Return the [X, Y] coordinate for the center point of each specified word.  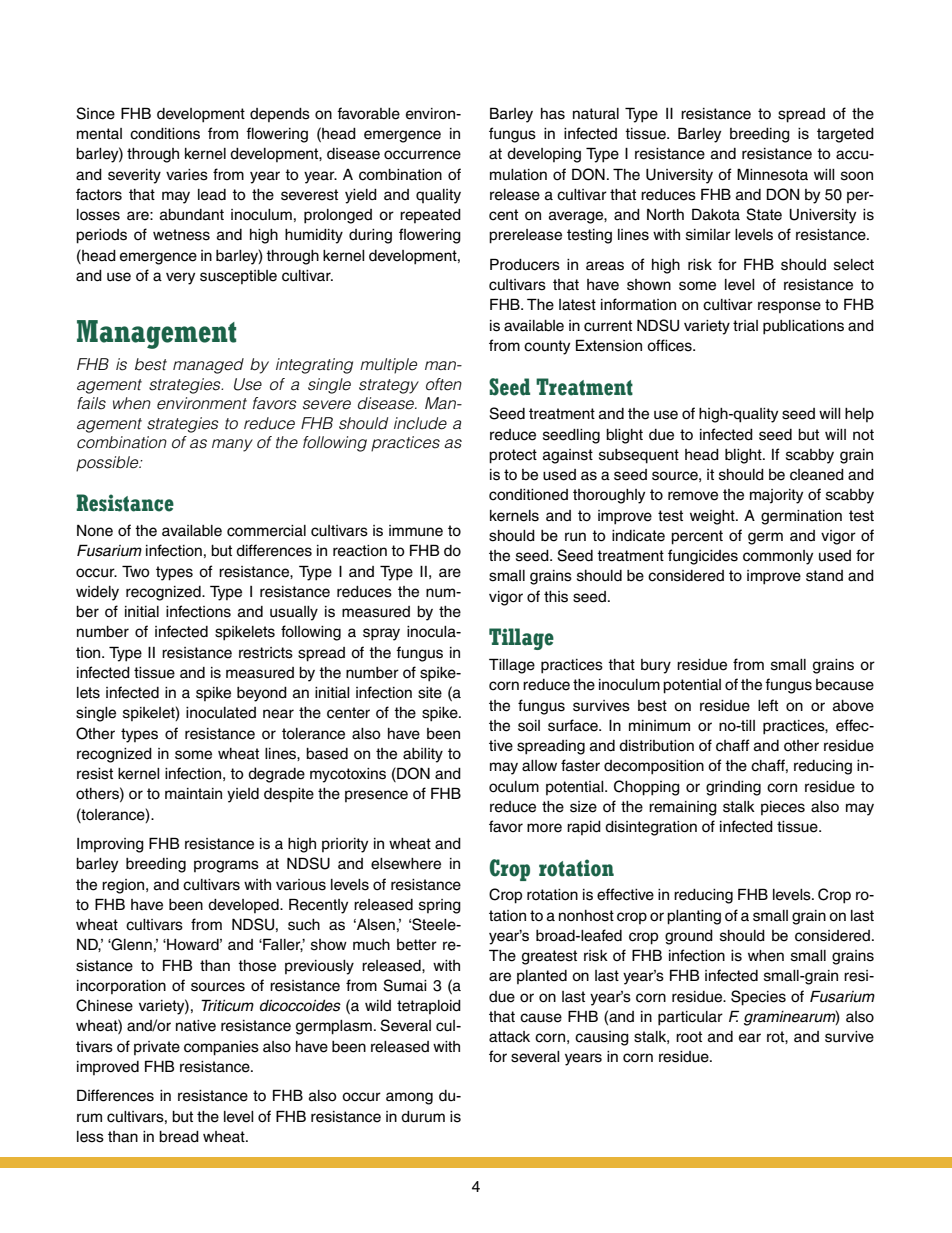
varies [187, 175]
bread [179, 1137]
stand [824, 576]
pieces [783, 808]
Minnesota [772, 174]
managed [208, 366]
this [556, 597]
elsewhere [406, 864]
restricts [266, 653]
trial [745, 326]
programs [226, 866]
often [444, 384]
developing [544, 155]
